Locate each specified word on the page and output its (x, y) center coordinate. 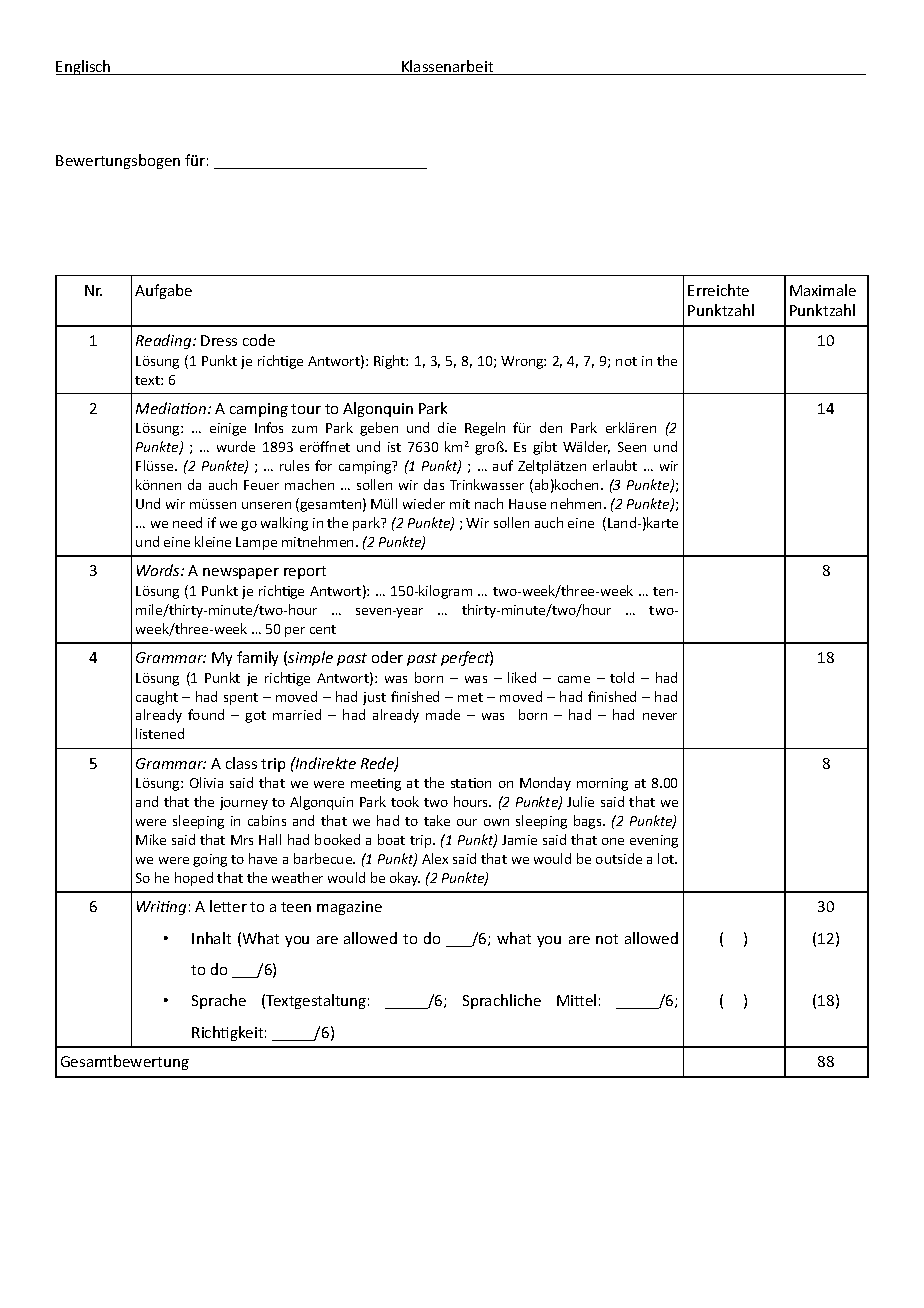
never (660, 716)
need (187, 522)
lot (667, 858)
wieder (424, 503)
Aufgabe (163, 291)
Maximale (823, 290)
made (443, 714)
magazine (349, 908)
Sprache (219, 1001)
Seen (632, 447)
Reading (165, 341)
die (447, 427)
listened (160, 733)
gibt (545, 448)
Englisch (84, 67)
